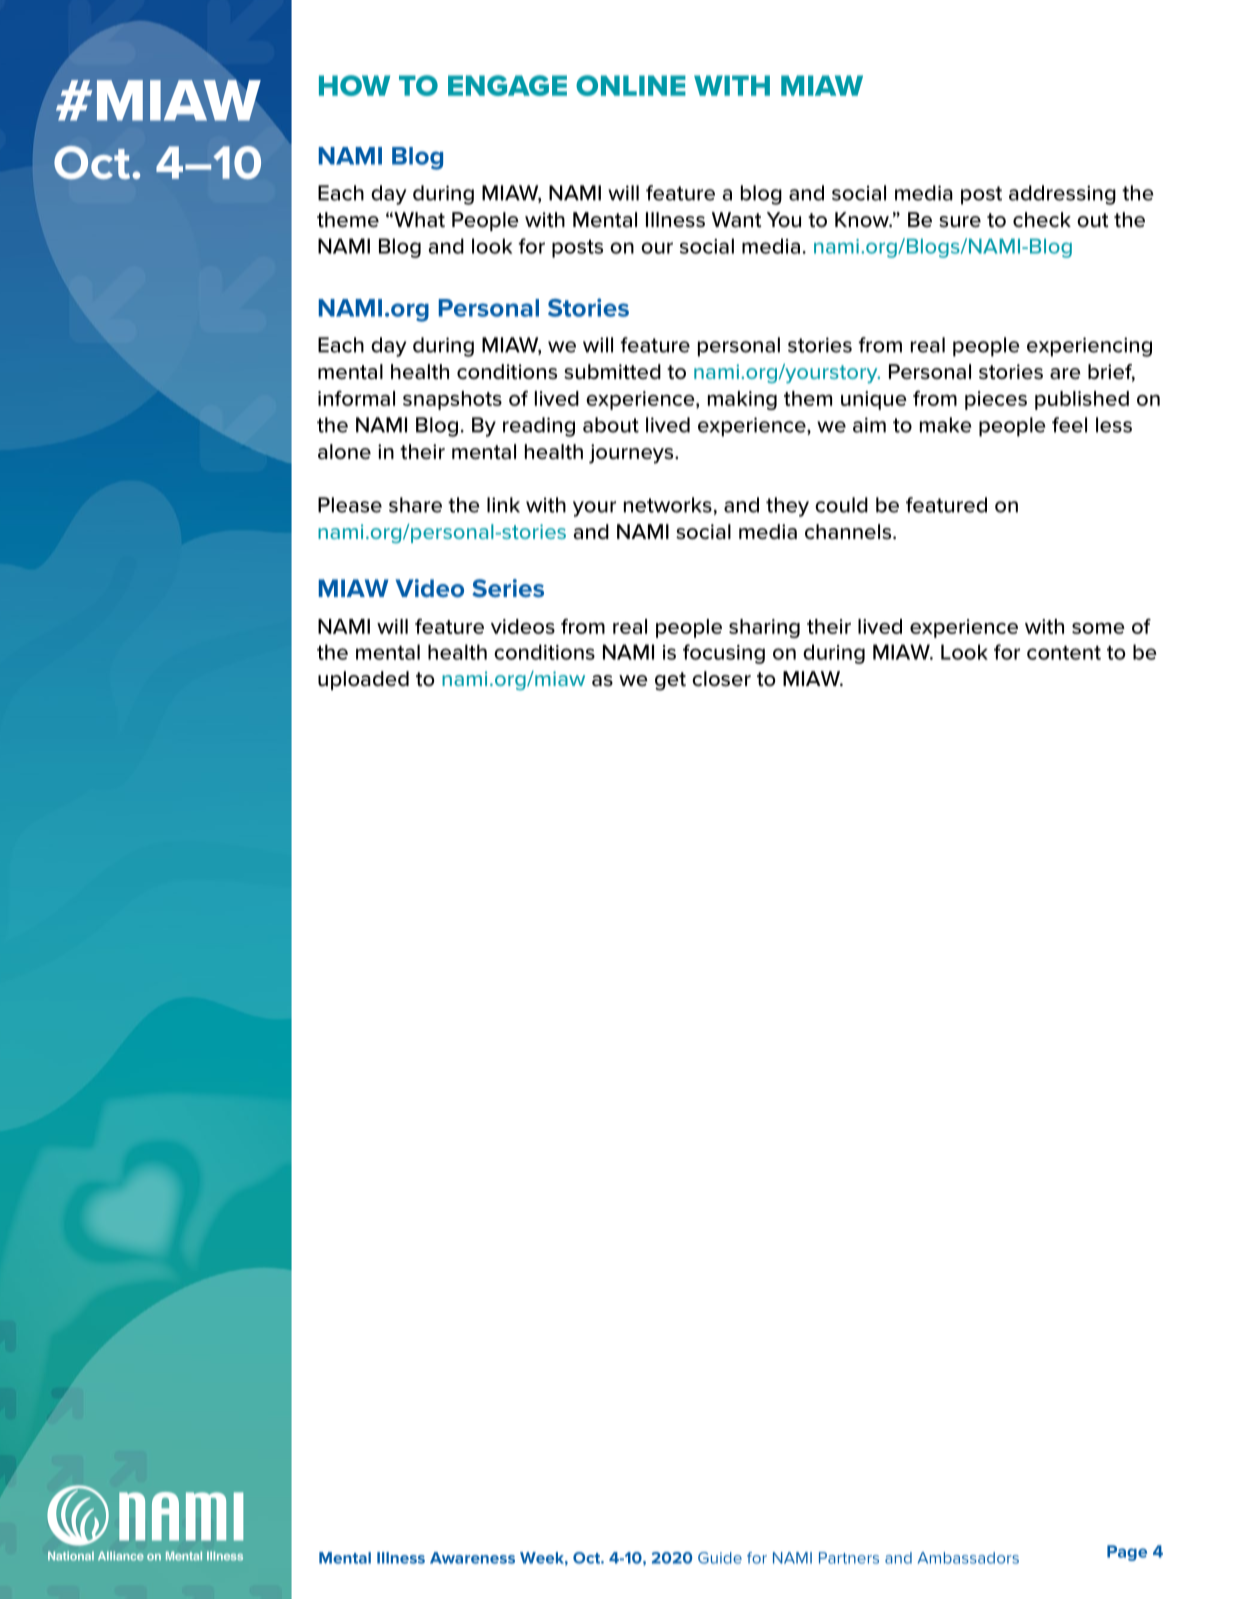 The image size is (1236, 1599). What do you see at coordinates (787, 507) in the screenshot?
I see `they` at bounding box center [787, 507].
